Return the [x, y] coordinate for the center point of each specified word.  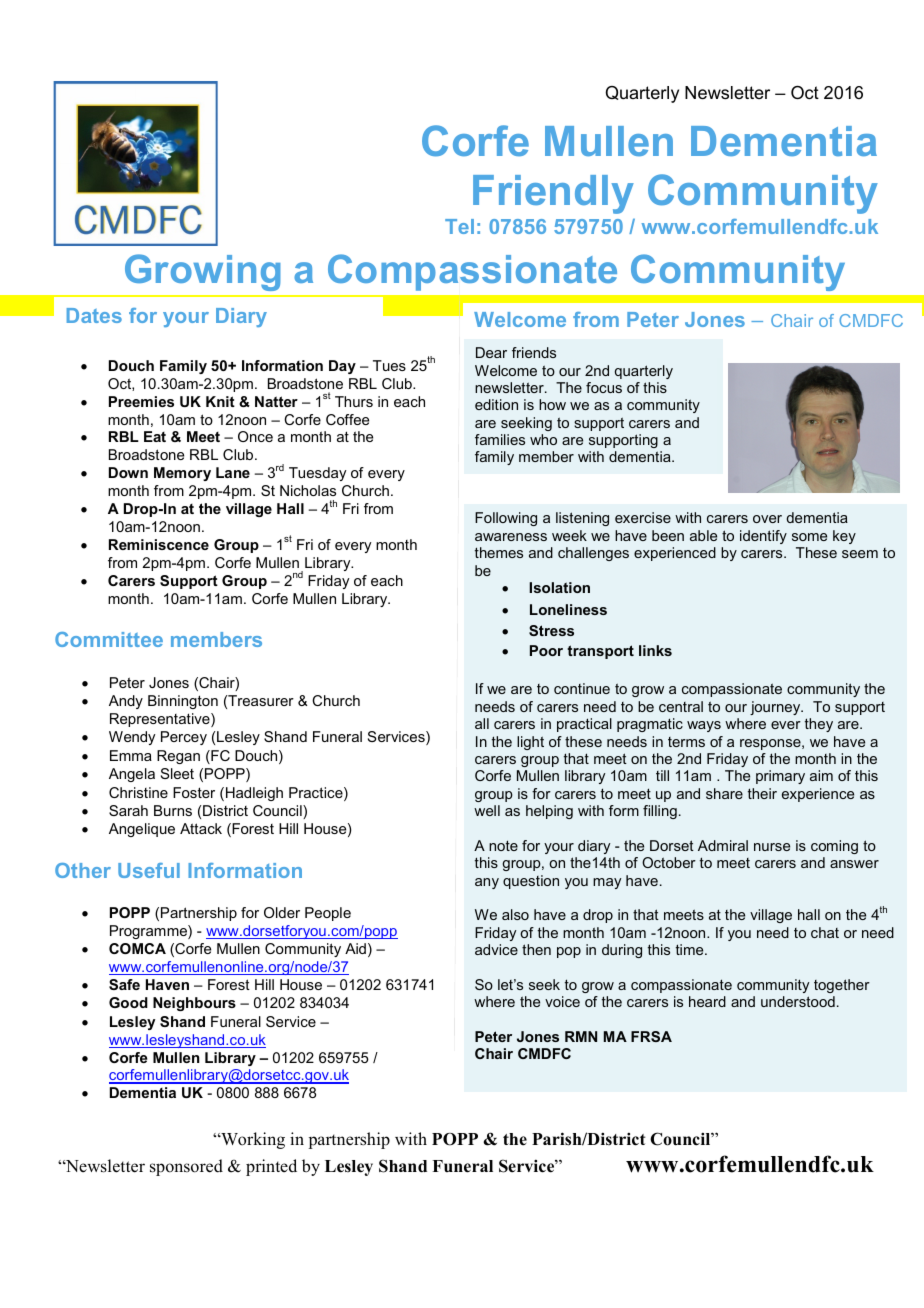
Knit [220, 401]
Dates [94, 315]
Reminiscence [159, 544]
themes [499, 552]
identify [763, 537]
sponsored [186, 1167]
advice [496, 949]
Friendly [553, 194]
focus [604, 387]
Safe [124, 984]
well [487, 810]
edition [496, 404]
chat [825, 932]
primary [780, 777]
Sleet [177, 773]
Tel [459, 226]
